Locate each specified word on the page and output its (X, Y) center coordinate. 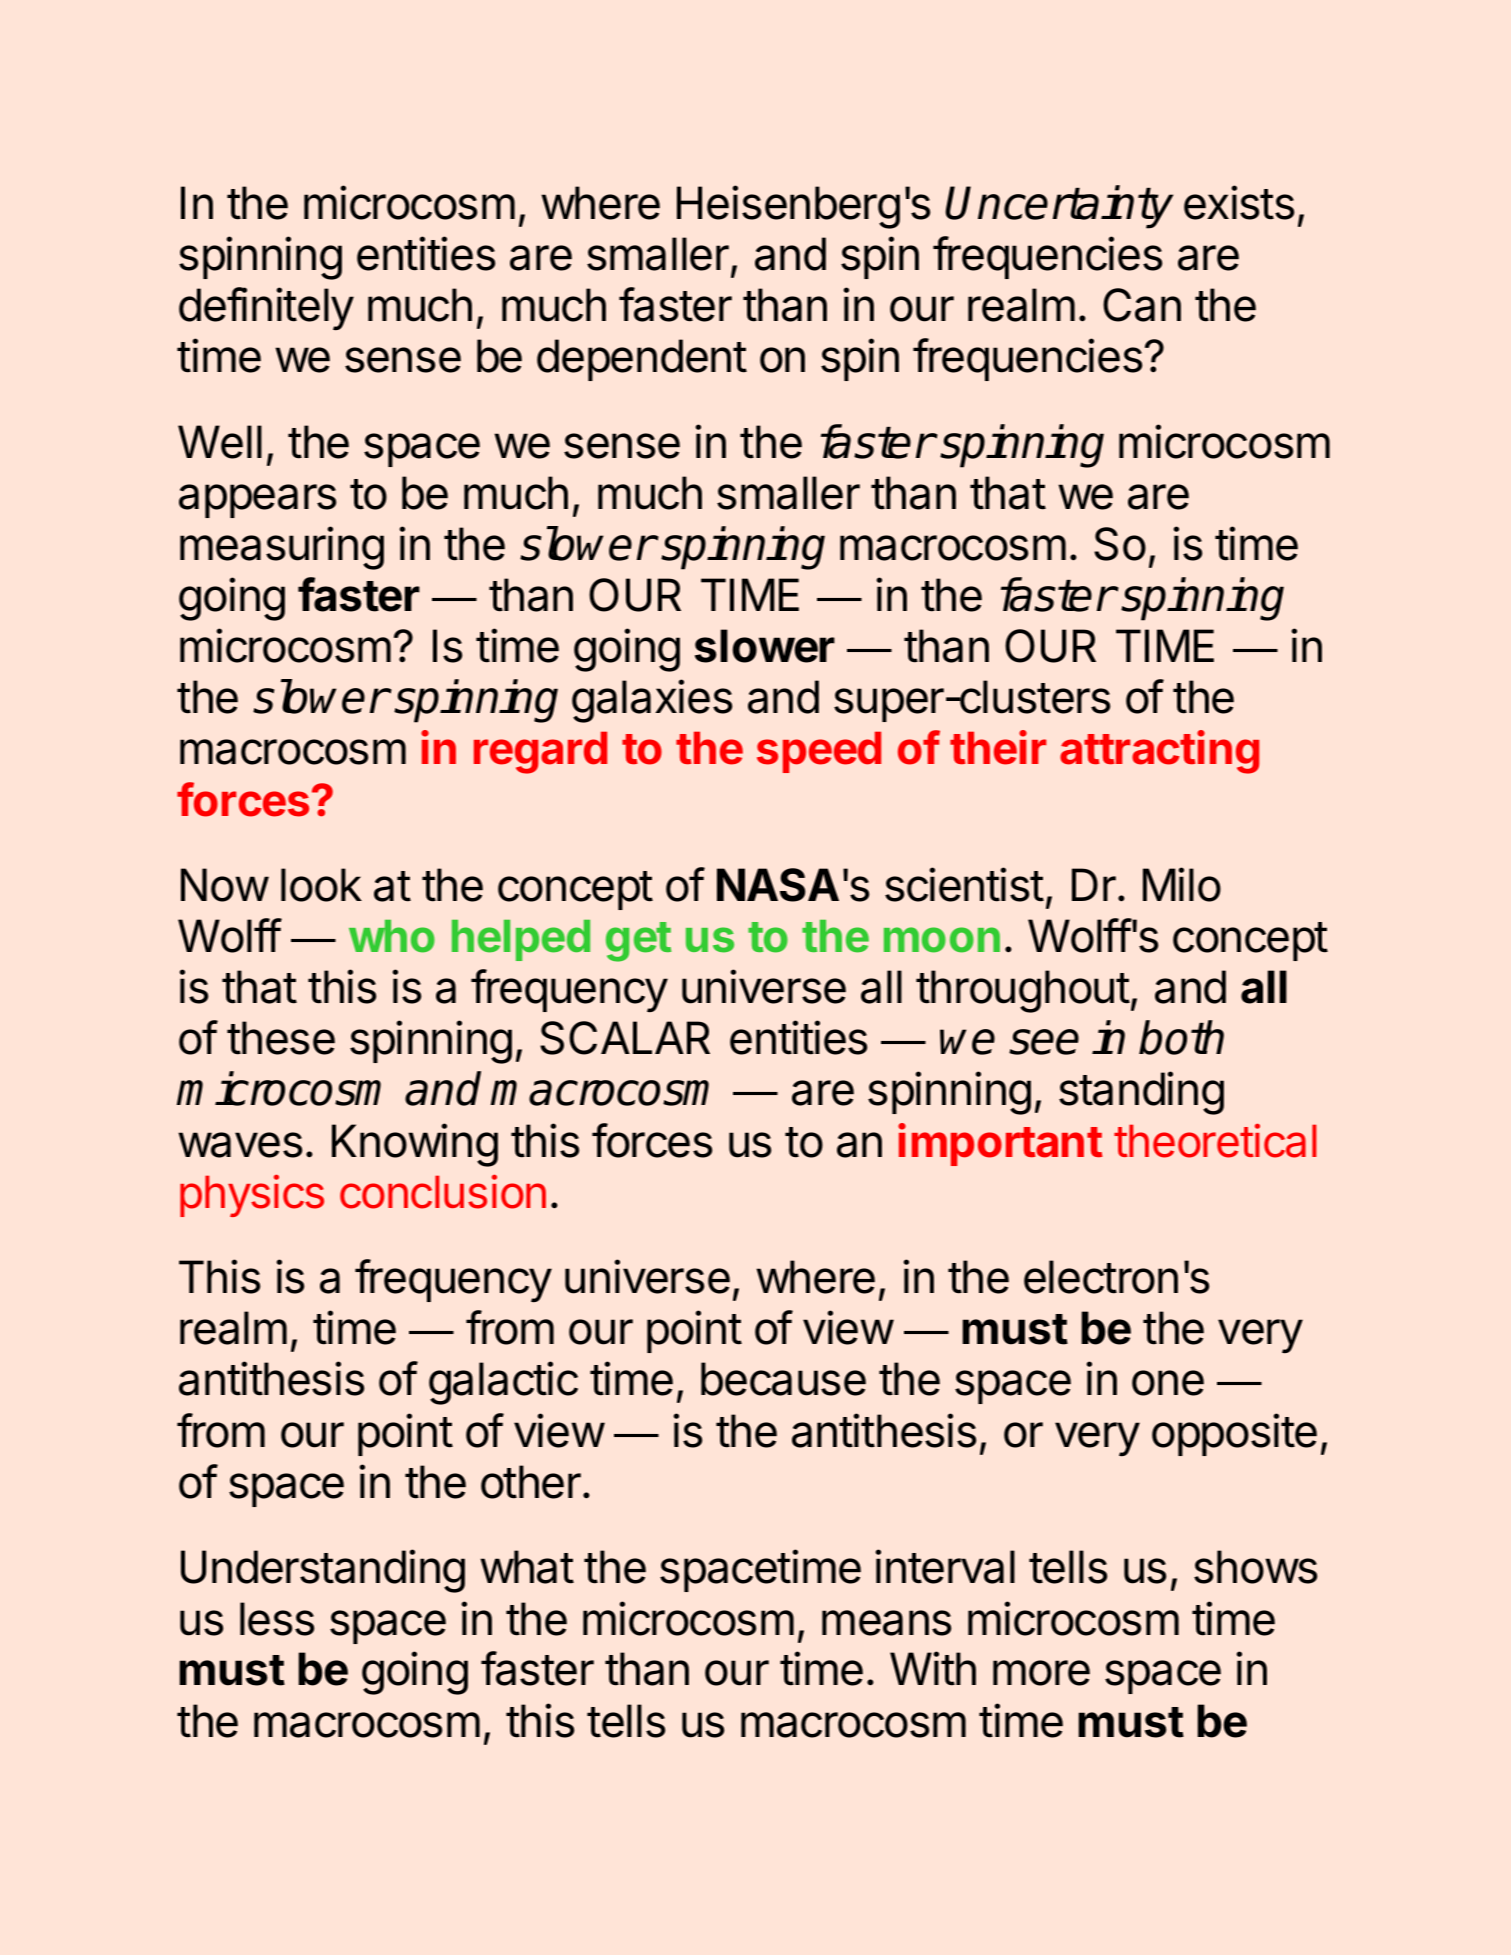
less (277, 1619)
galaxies (652, 701)
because (783, 1379)
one (1168, 1383)
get (638, 942)
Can (1142, 305)
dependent (642, 360)
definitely (266, 309)
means (886, 1623)
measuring (282, 548)
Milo (1182, 884)
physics (252, 1195)
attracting (1159, 752)
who (392, 936)
